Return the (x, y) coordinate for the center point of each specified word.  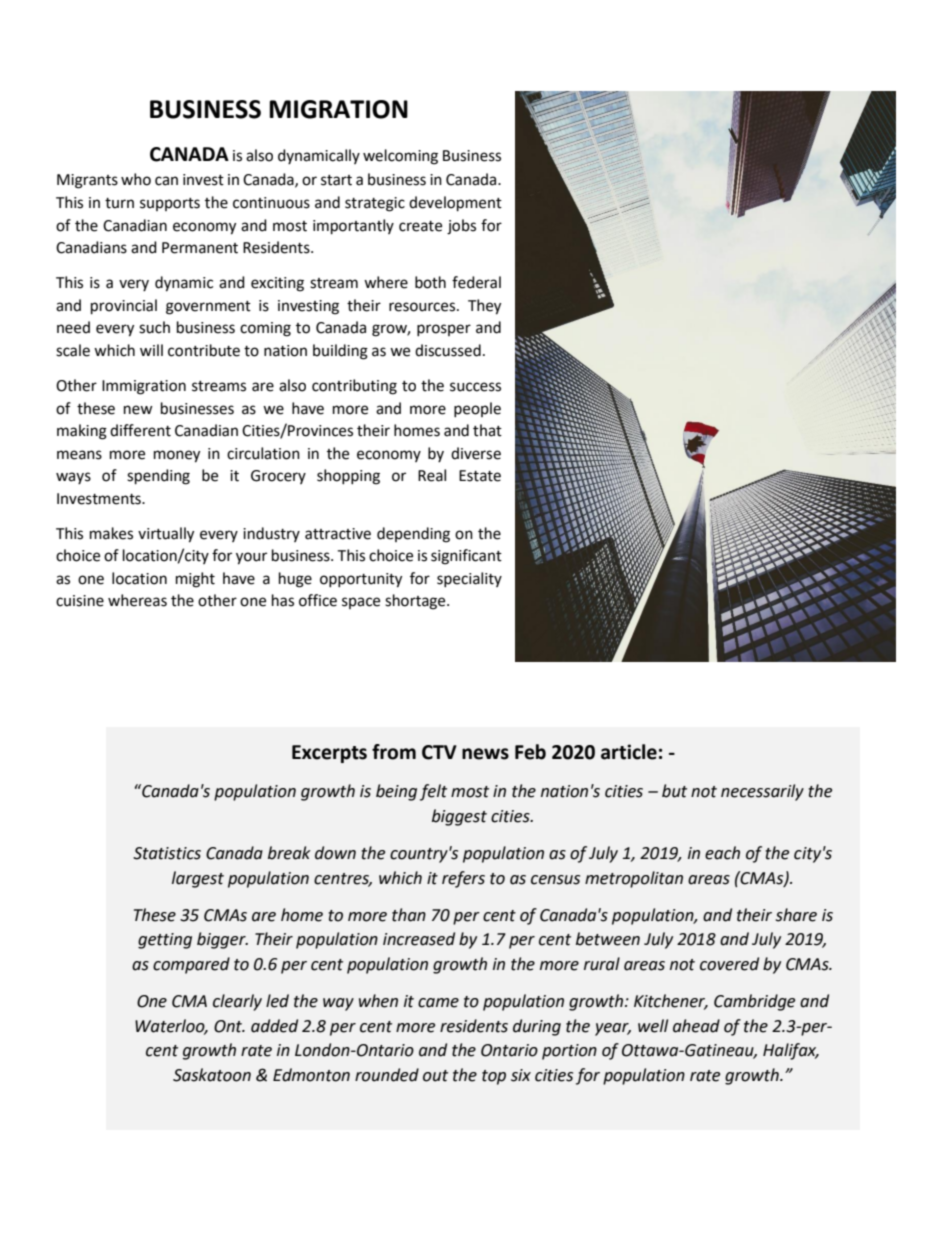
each (722, 853)
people (477, 409)
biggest (459, 817)
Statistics (167, 853)
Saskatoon (212, 1075)
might (195, 580)
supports (170, 204)
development (455, 204)
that (487, 430)
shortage (416, 602)
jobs (461, 227)
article (629, 752)
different (140, 430)
